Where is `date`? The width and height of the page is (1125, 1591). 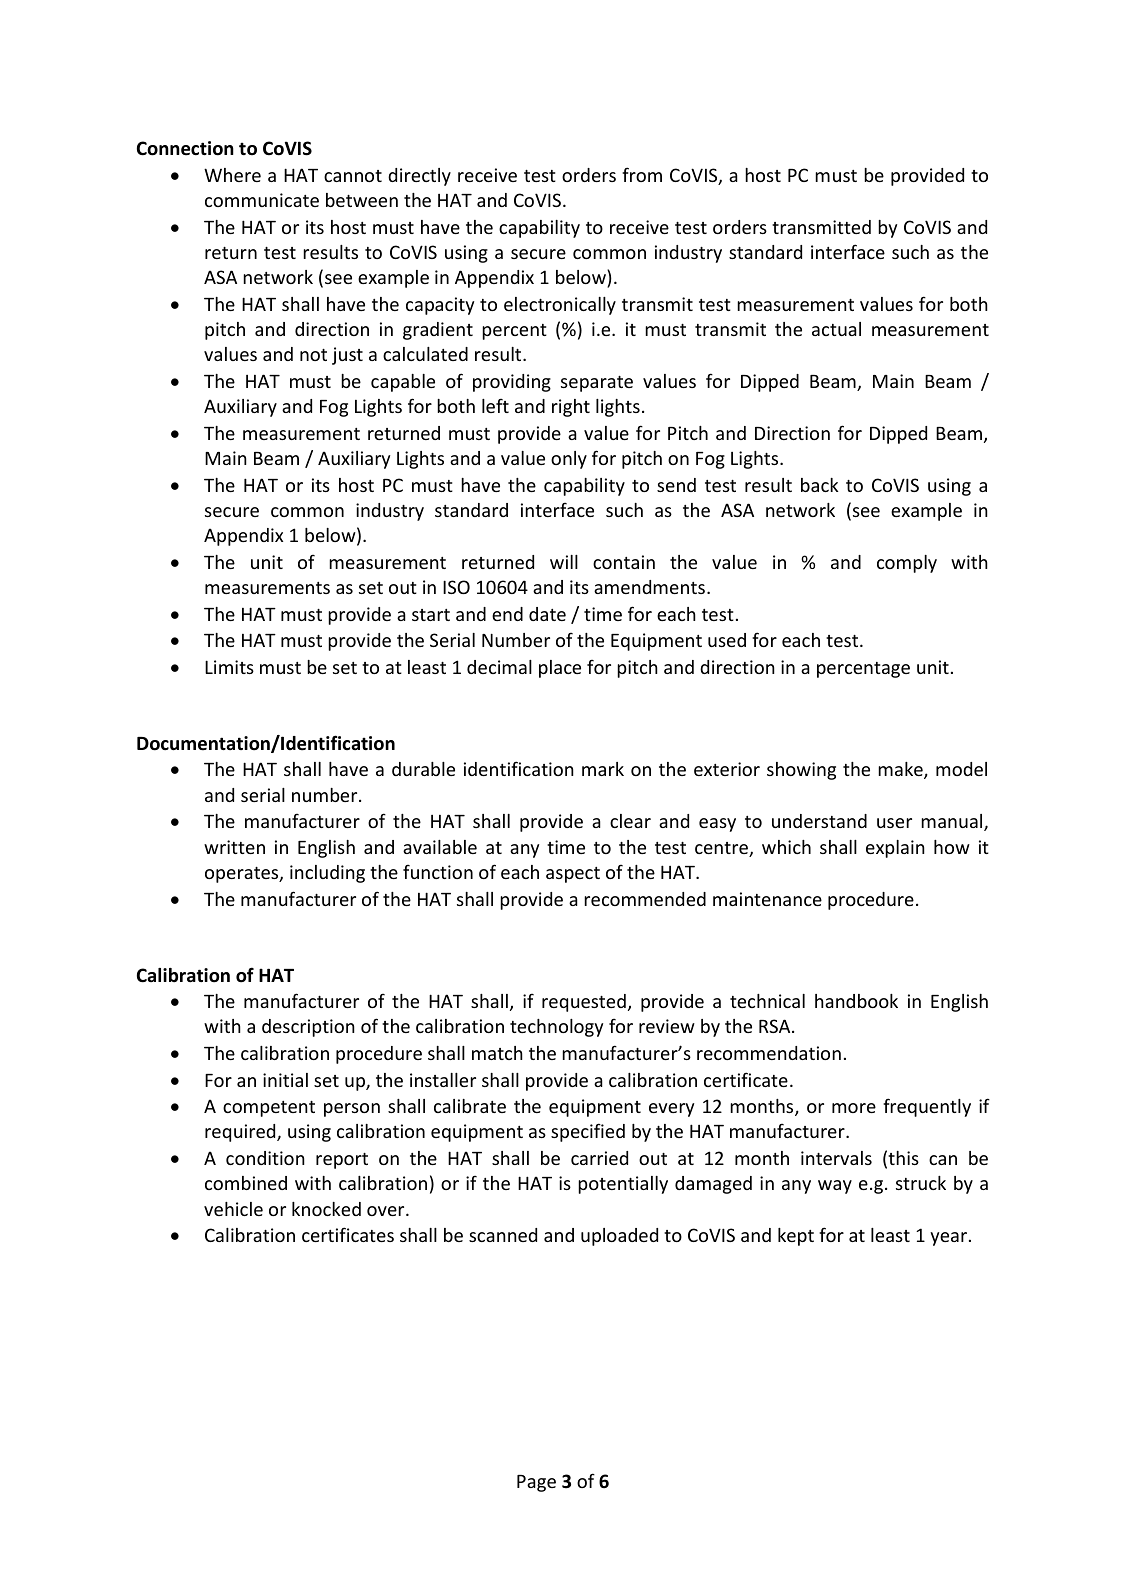 date is located at coordinates (547, 614).
